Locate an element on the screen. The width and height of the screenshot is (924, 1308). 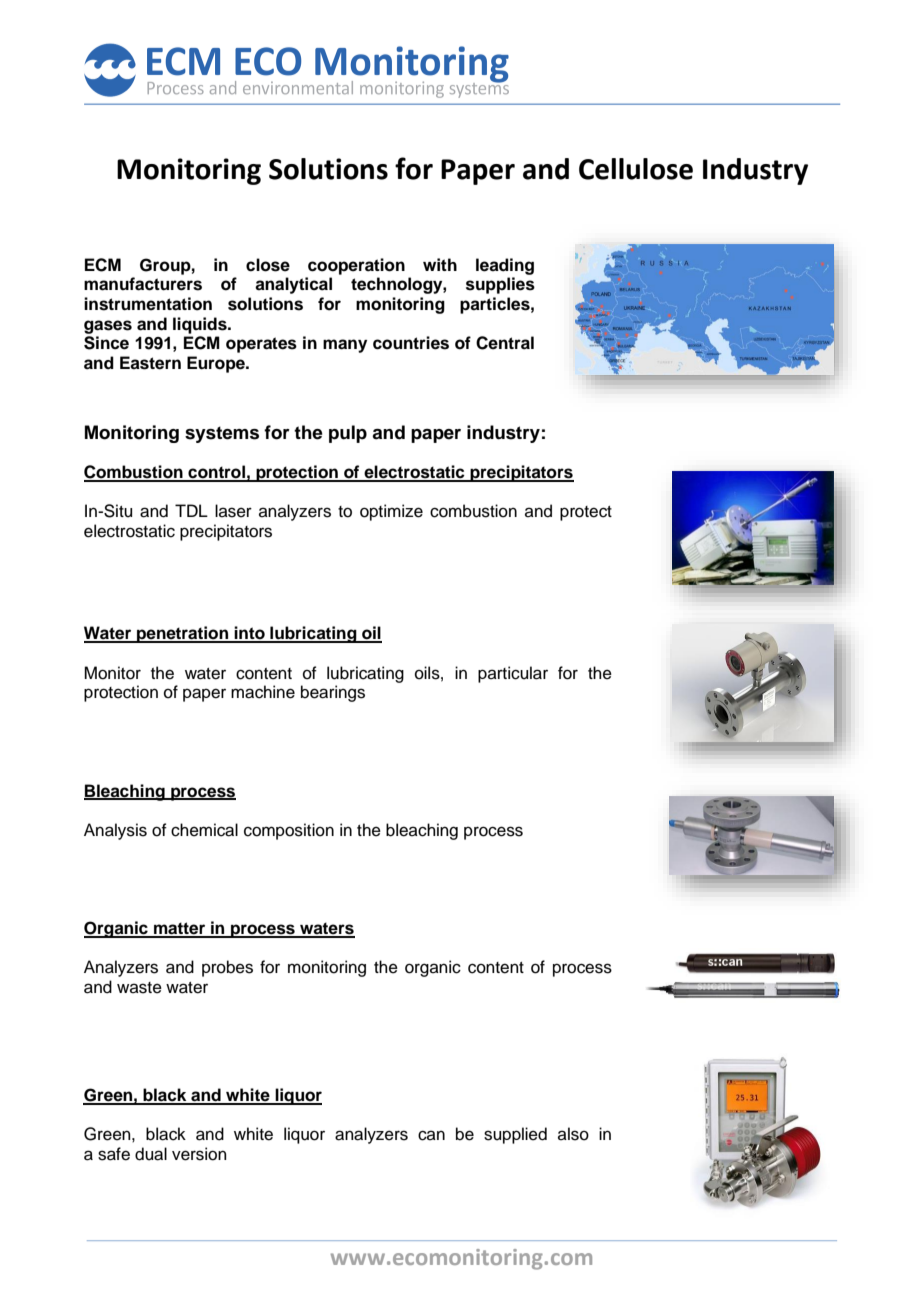
composition is located at coordinates (289, 831).
